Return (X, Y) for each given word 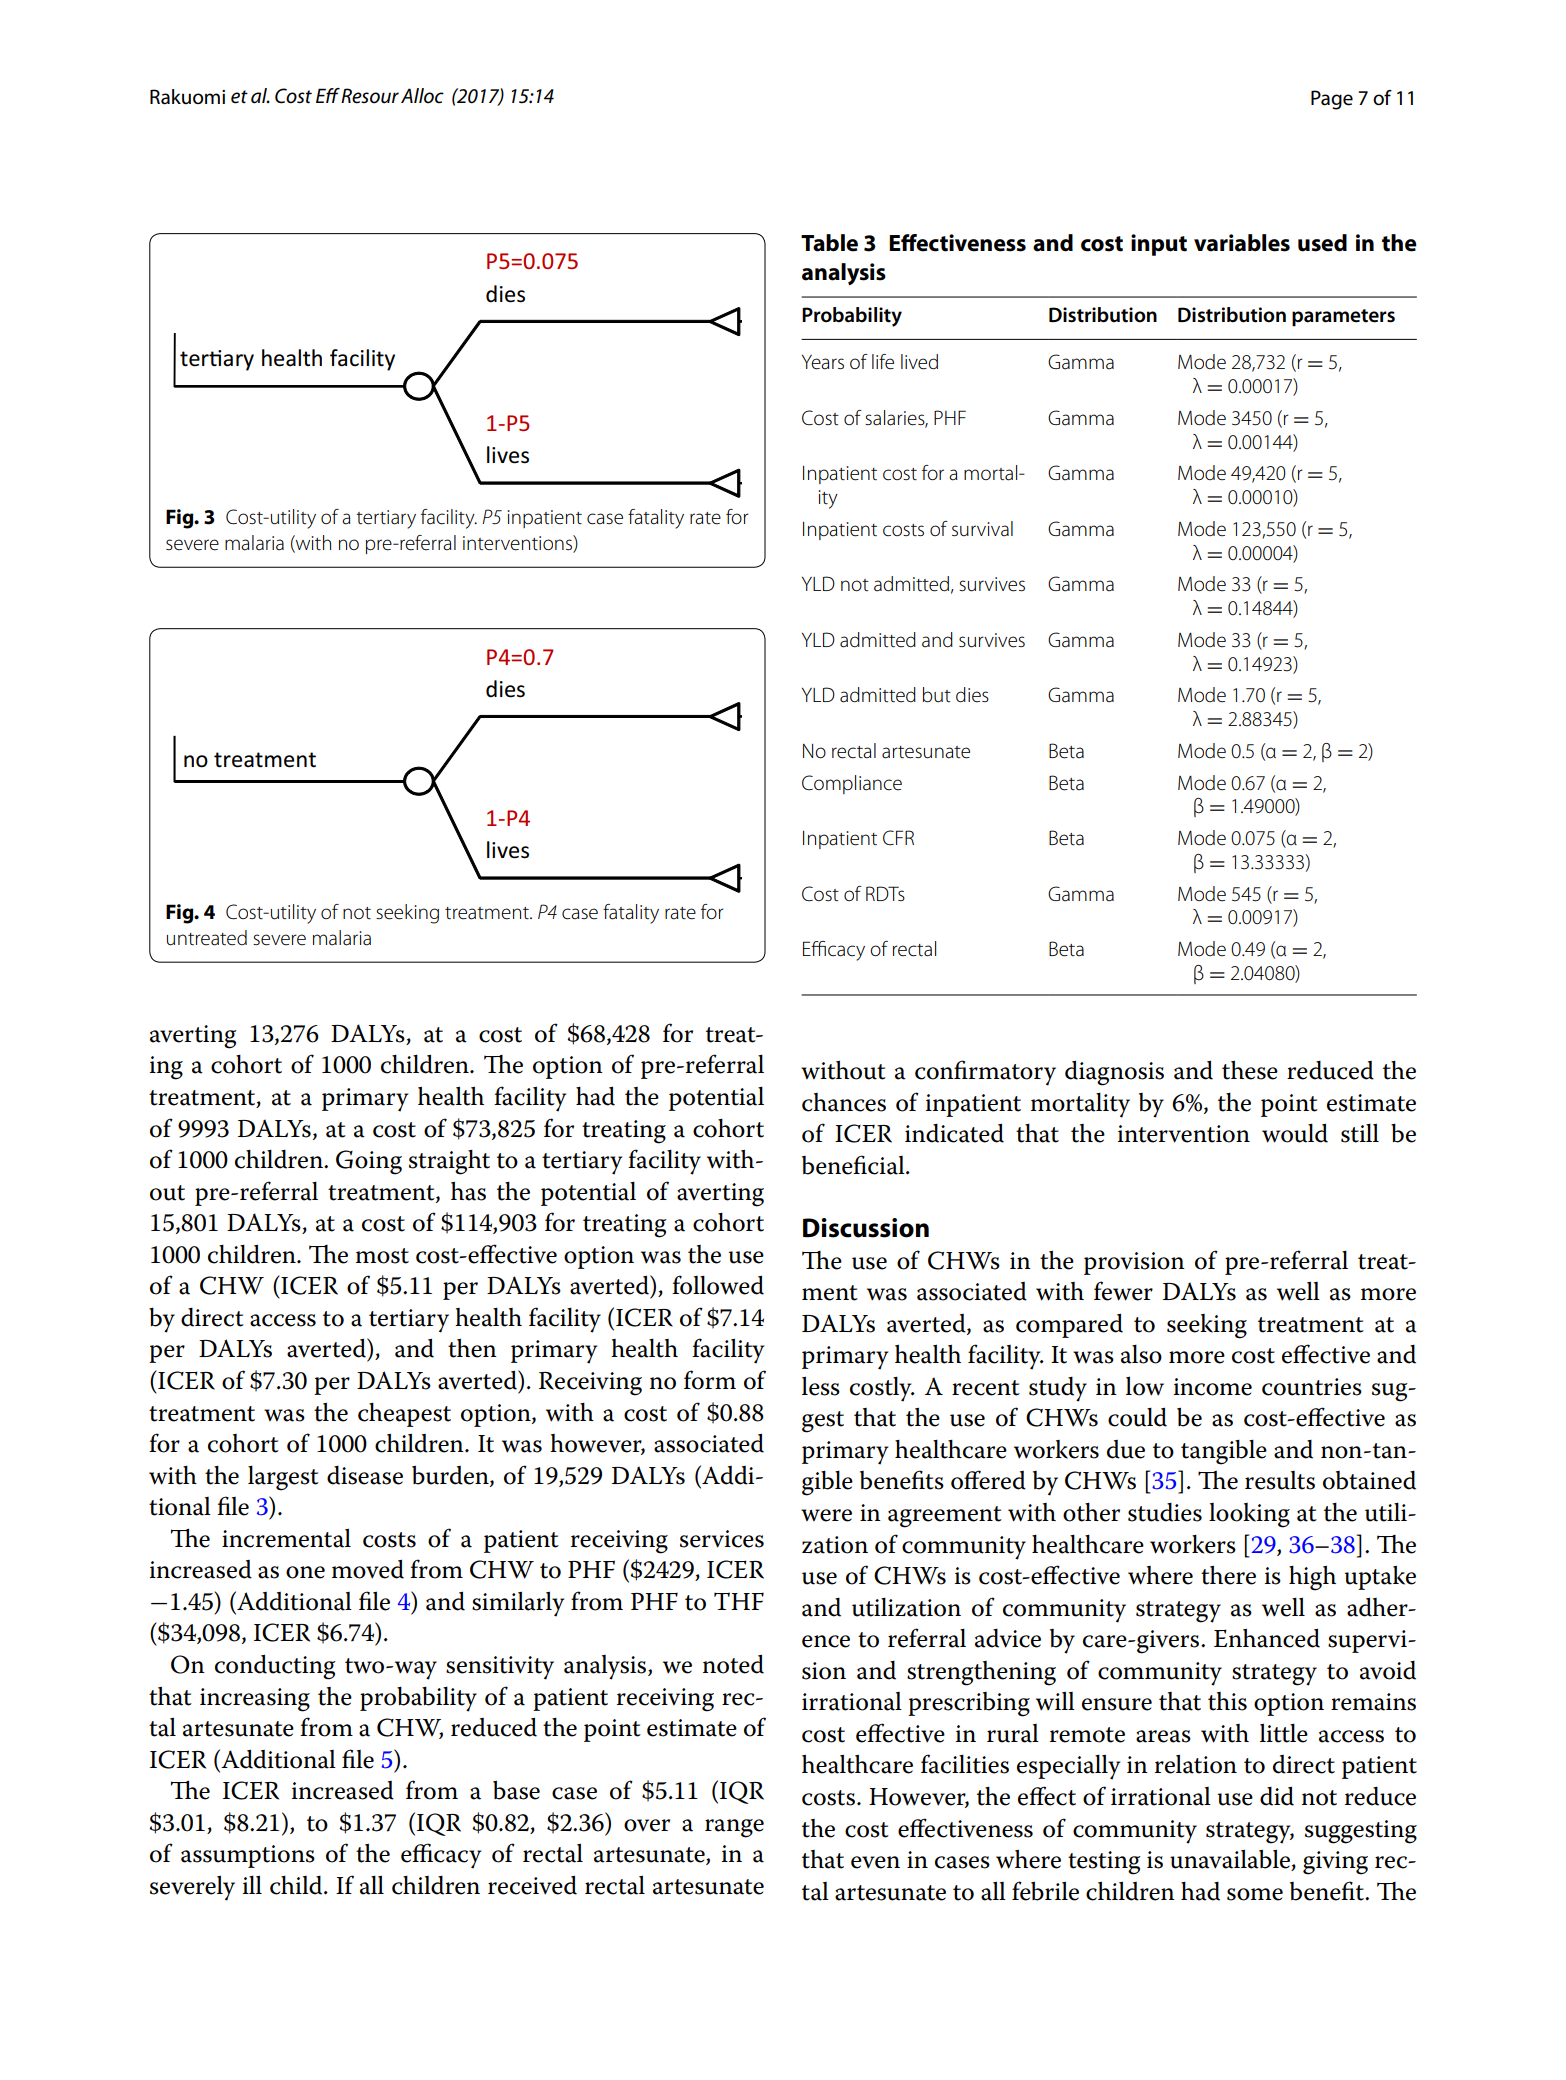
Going (369, 1162)
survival (982, 529)
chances (844, 1102)
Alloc (422, 96)
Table (829, 243)
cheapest (404, 1415)
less (821, 1386)
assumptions (248, 1856)
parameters (1343, 318)
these (1250, 1070)
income (1213, 1387)
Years (823, 362)
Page (1332, 100)
